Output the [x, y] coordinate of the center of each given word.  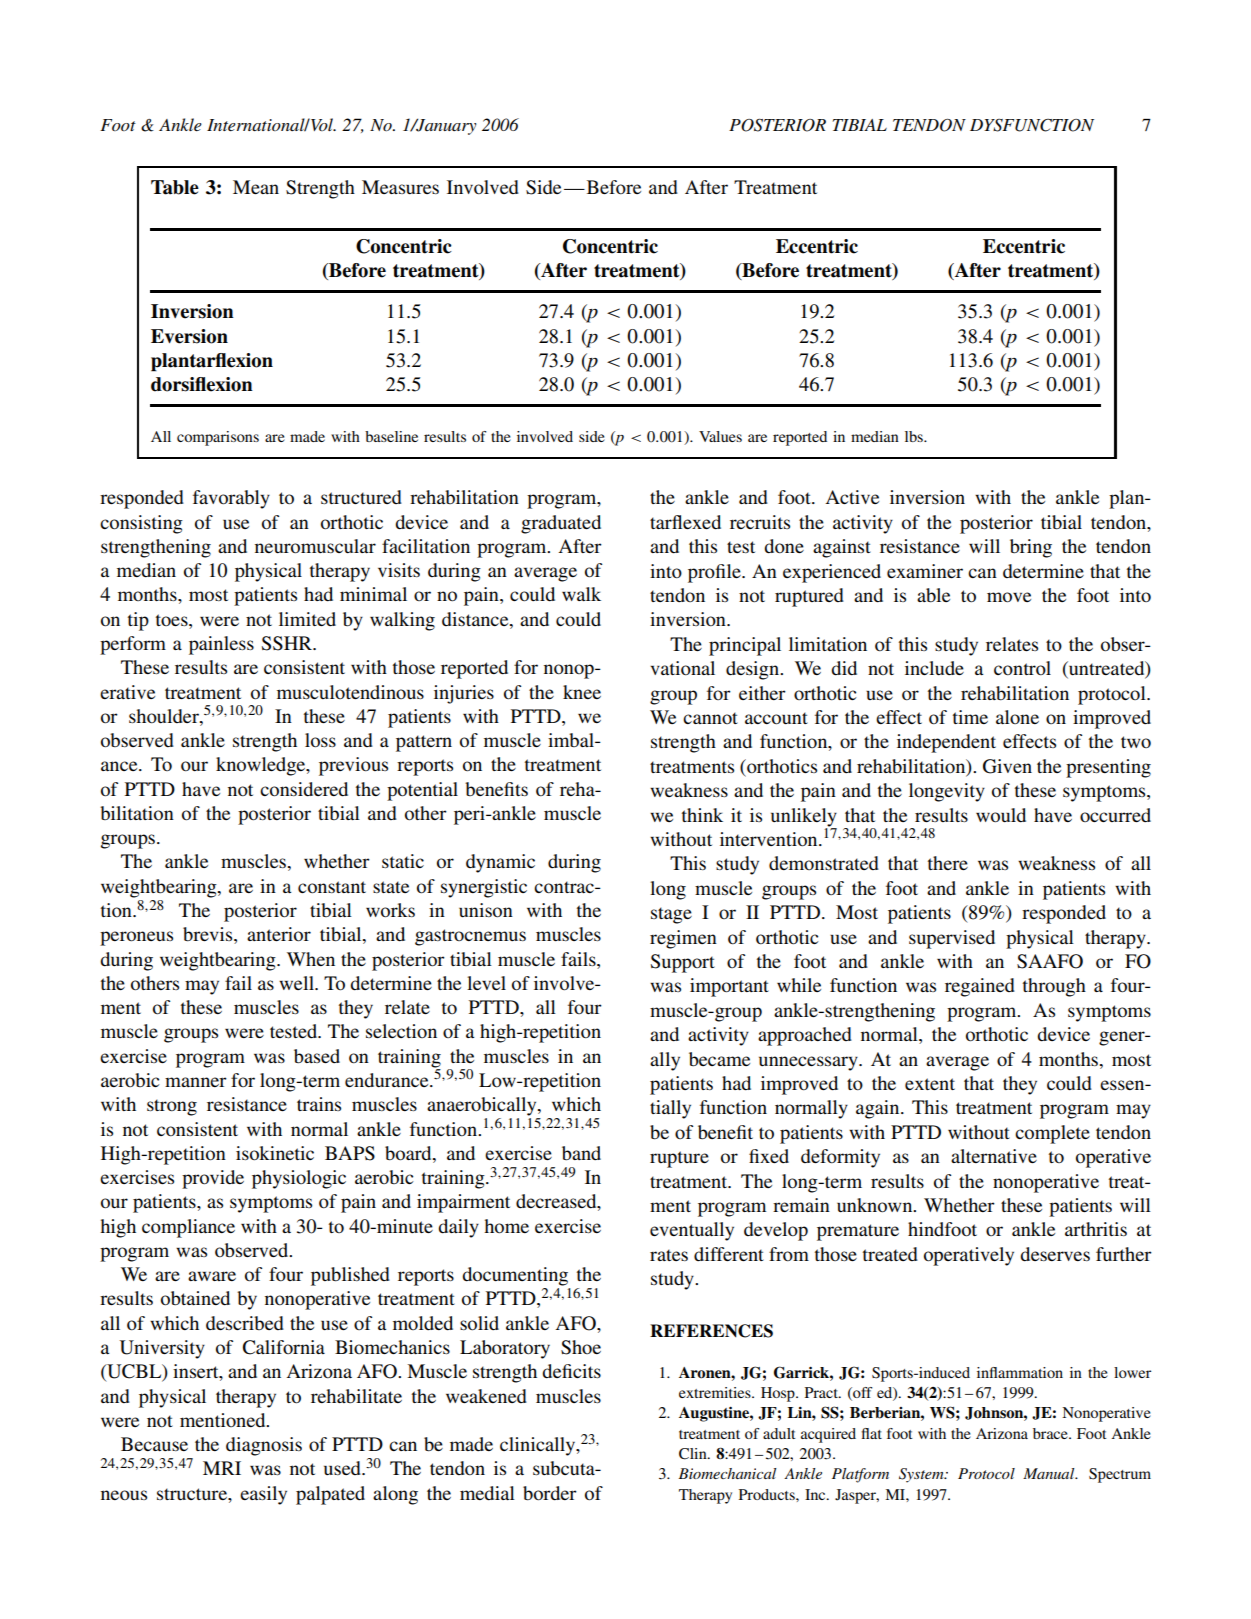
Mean [256, 187]
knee [582, 692]
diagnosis [264, 1446]
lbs [915, 436]
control [1022, 668]
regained [980, 987]
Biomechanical [727, 1473]
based [317, 1056]
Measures [400, 187]
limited [307, 619]
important [729, 987]
